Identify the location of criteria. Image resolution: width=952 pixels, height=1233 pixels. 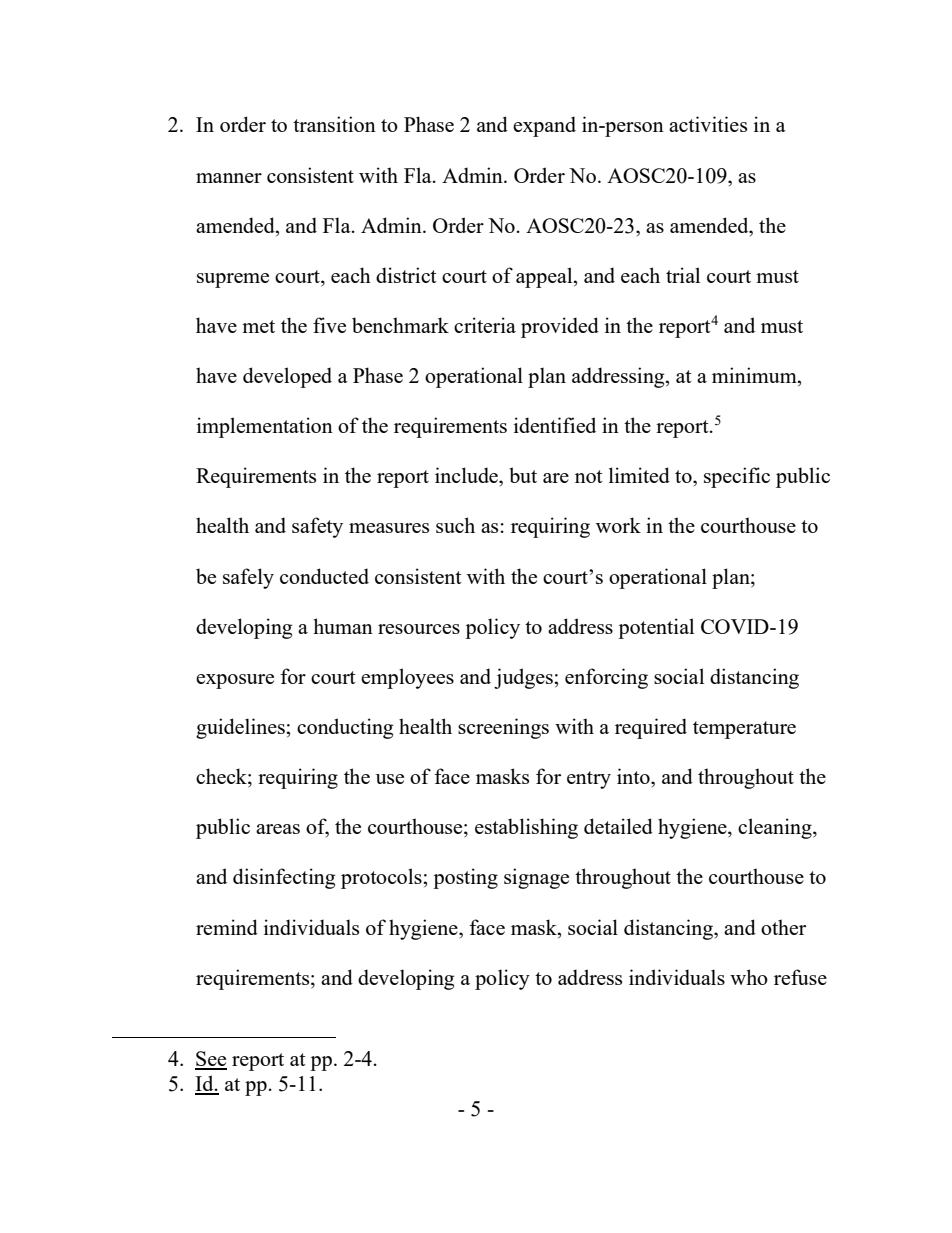
(485, 325).
